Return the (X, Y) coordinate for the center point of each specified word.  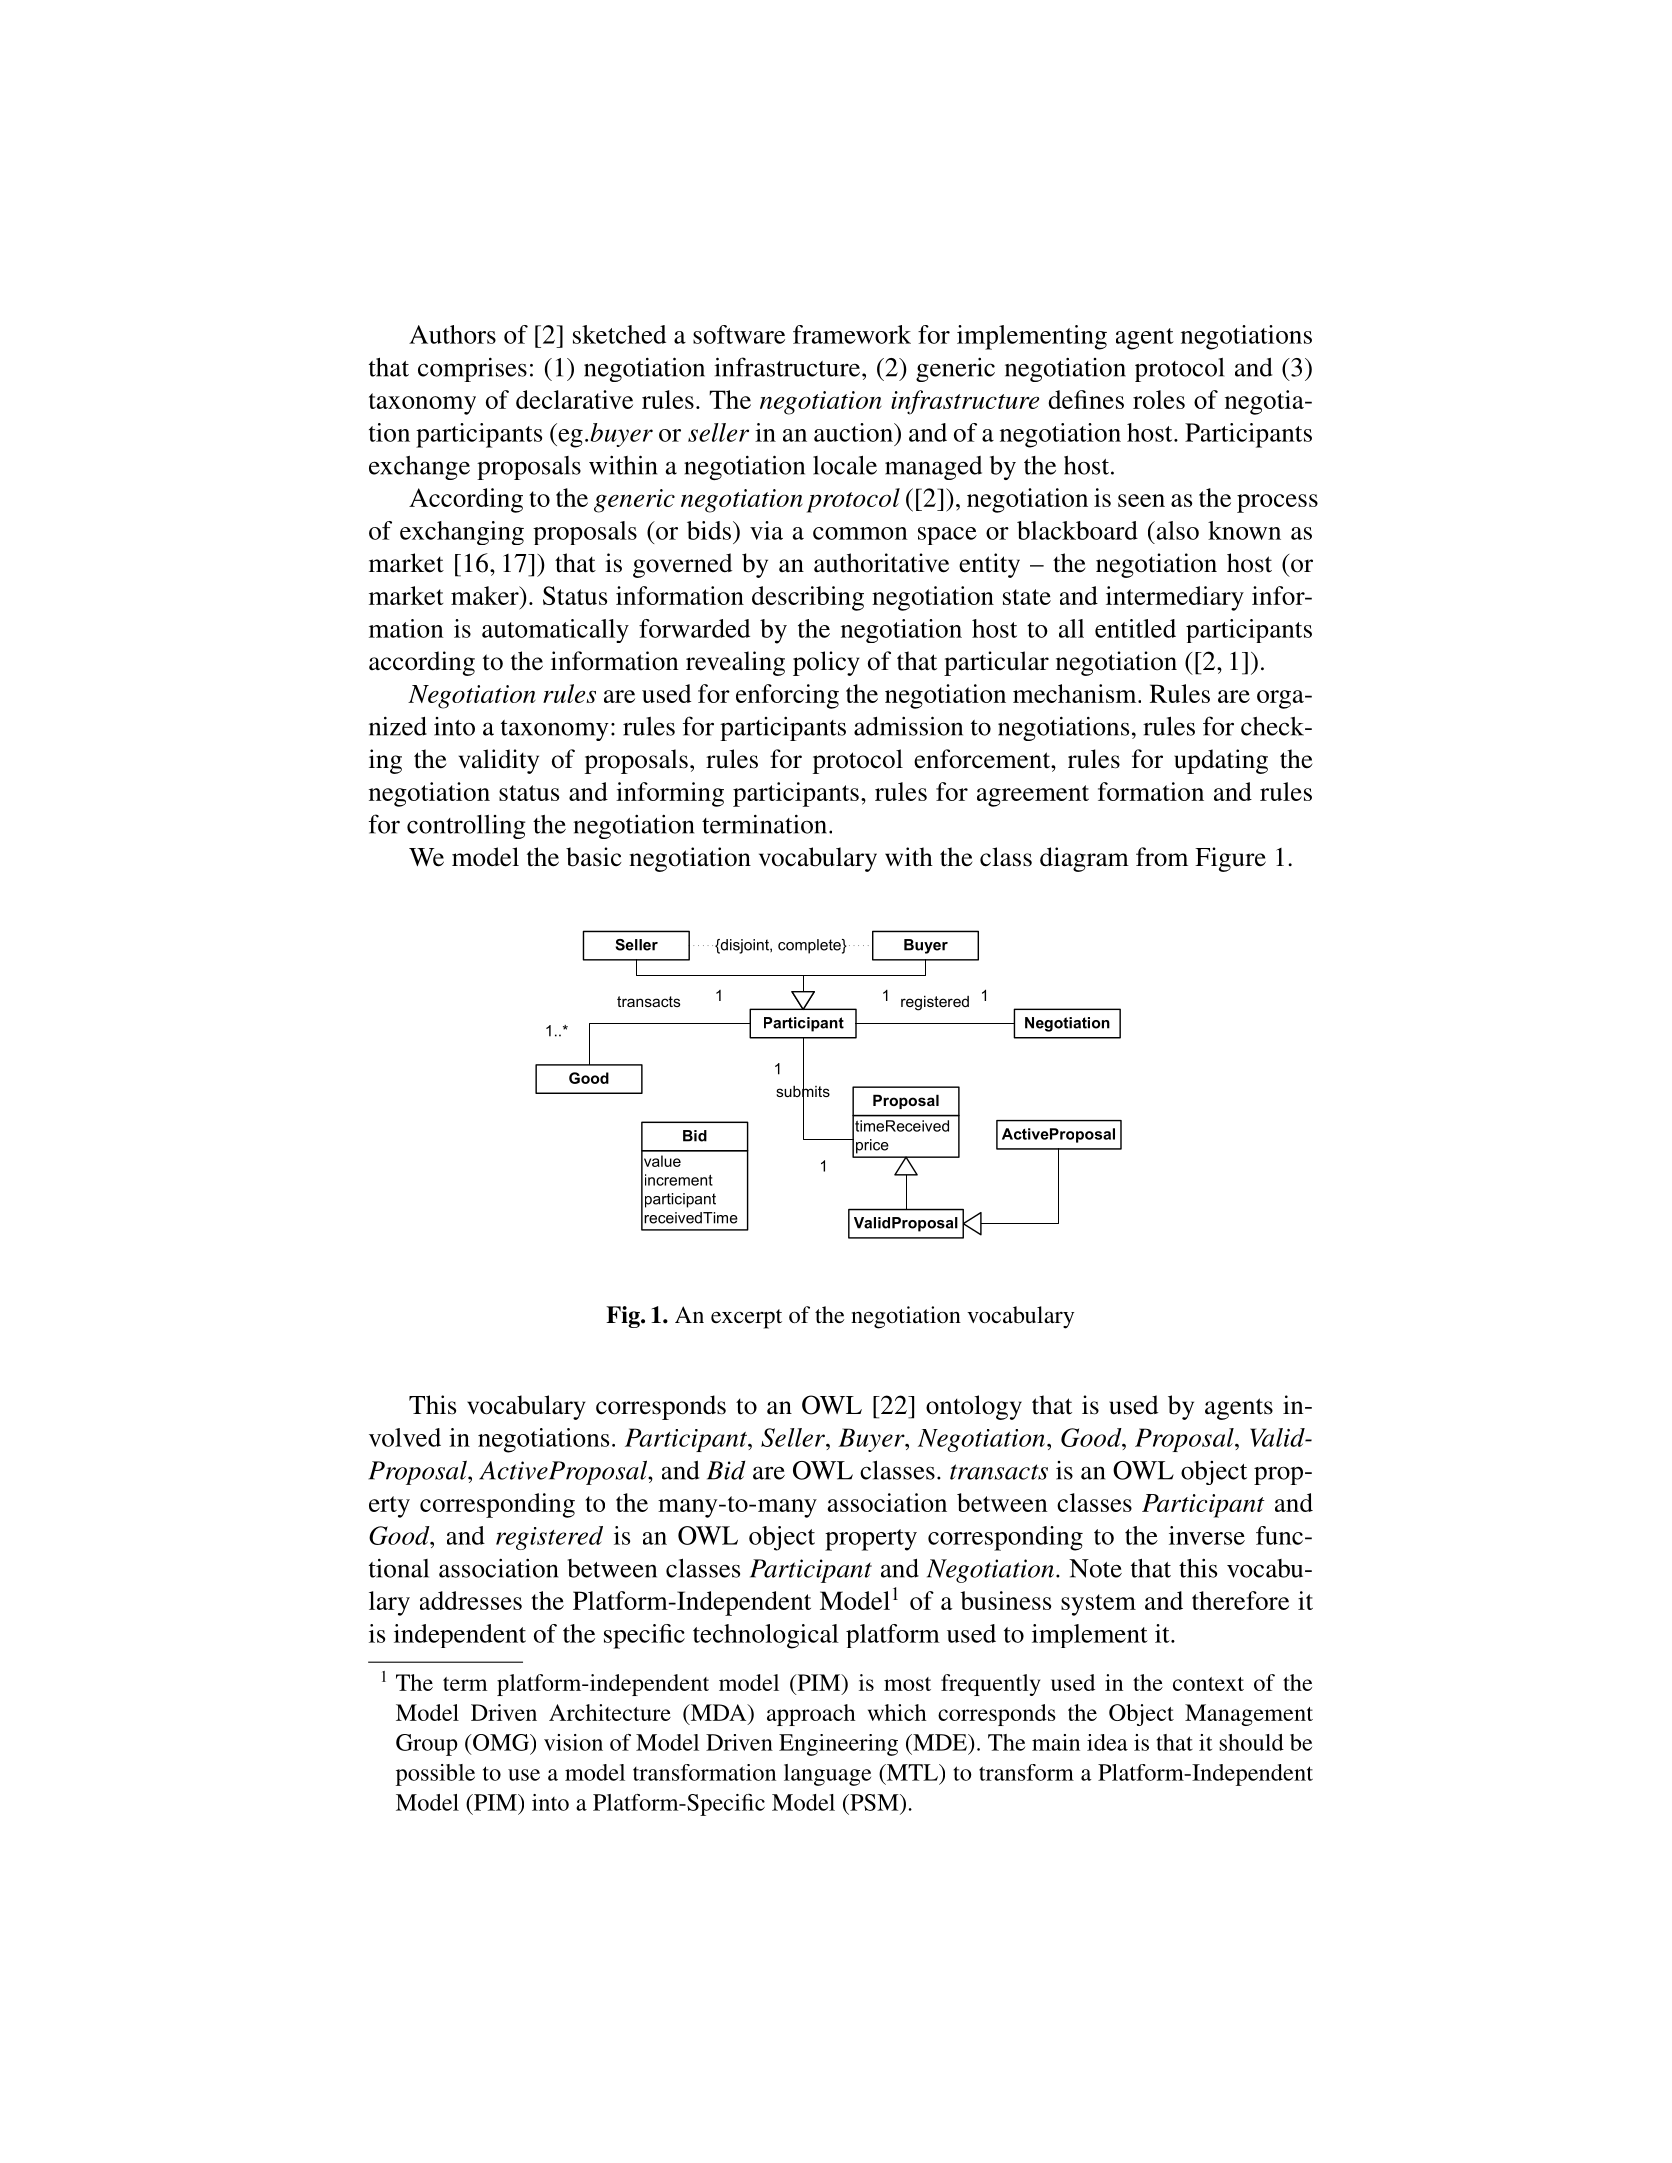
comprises (472, 369)
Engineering (838, 1745)
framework (852, 334)
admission (908, 726)
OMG (501, 1742)
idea (1107, 1742)
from (1162, 857)
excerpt (746, 1319)
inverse (1207, 1535)
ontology (974, 1407)
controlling (466, 827)
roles (1159, 399)
